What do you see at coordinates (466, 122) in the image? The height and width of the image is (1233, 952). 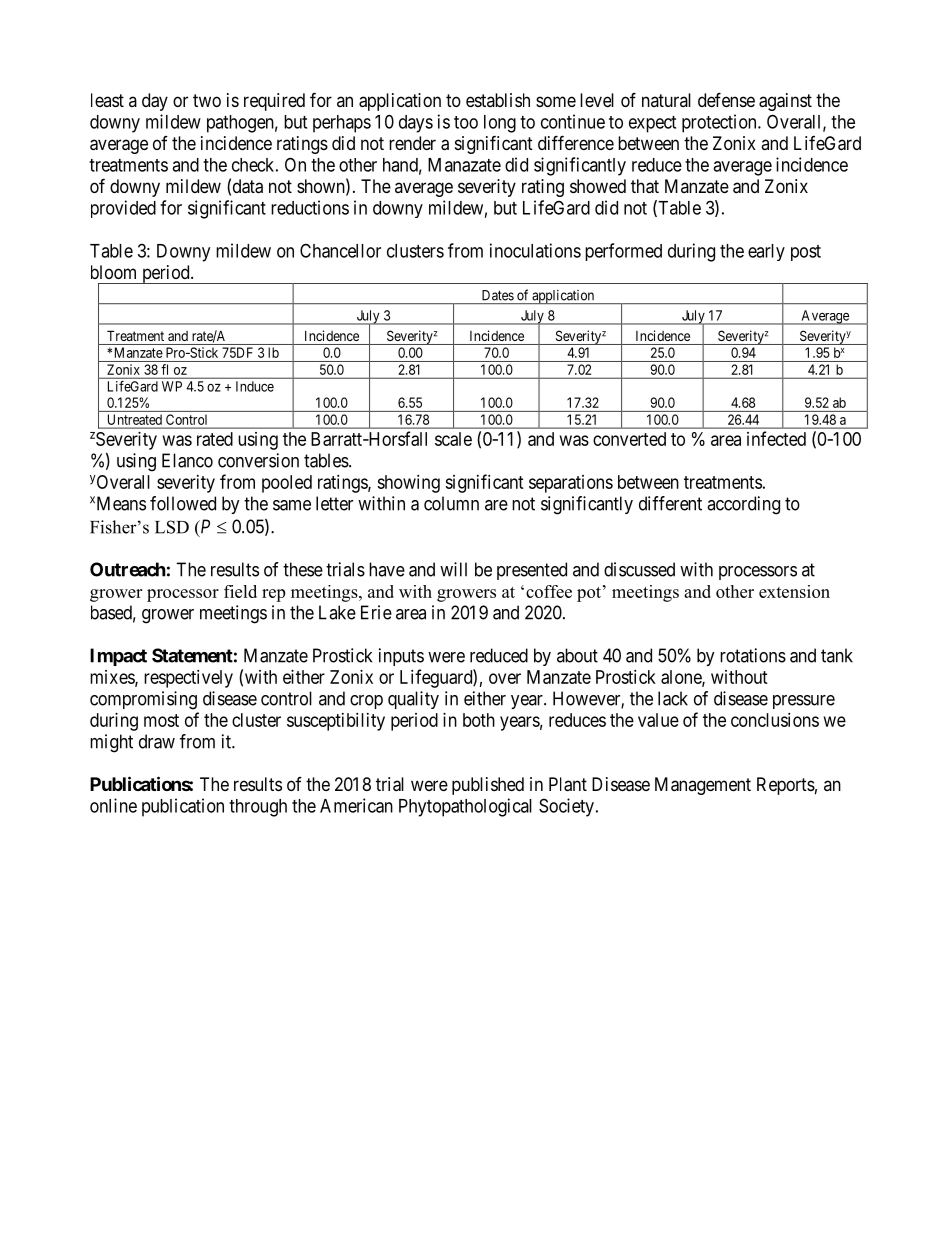 I see `too` at bounding box center [466, 122].
